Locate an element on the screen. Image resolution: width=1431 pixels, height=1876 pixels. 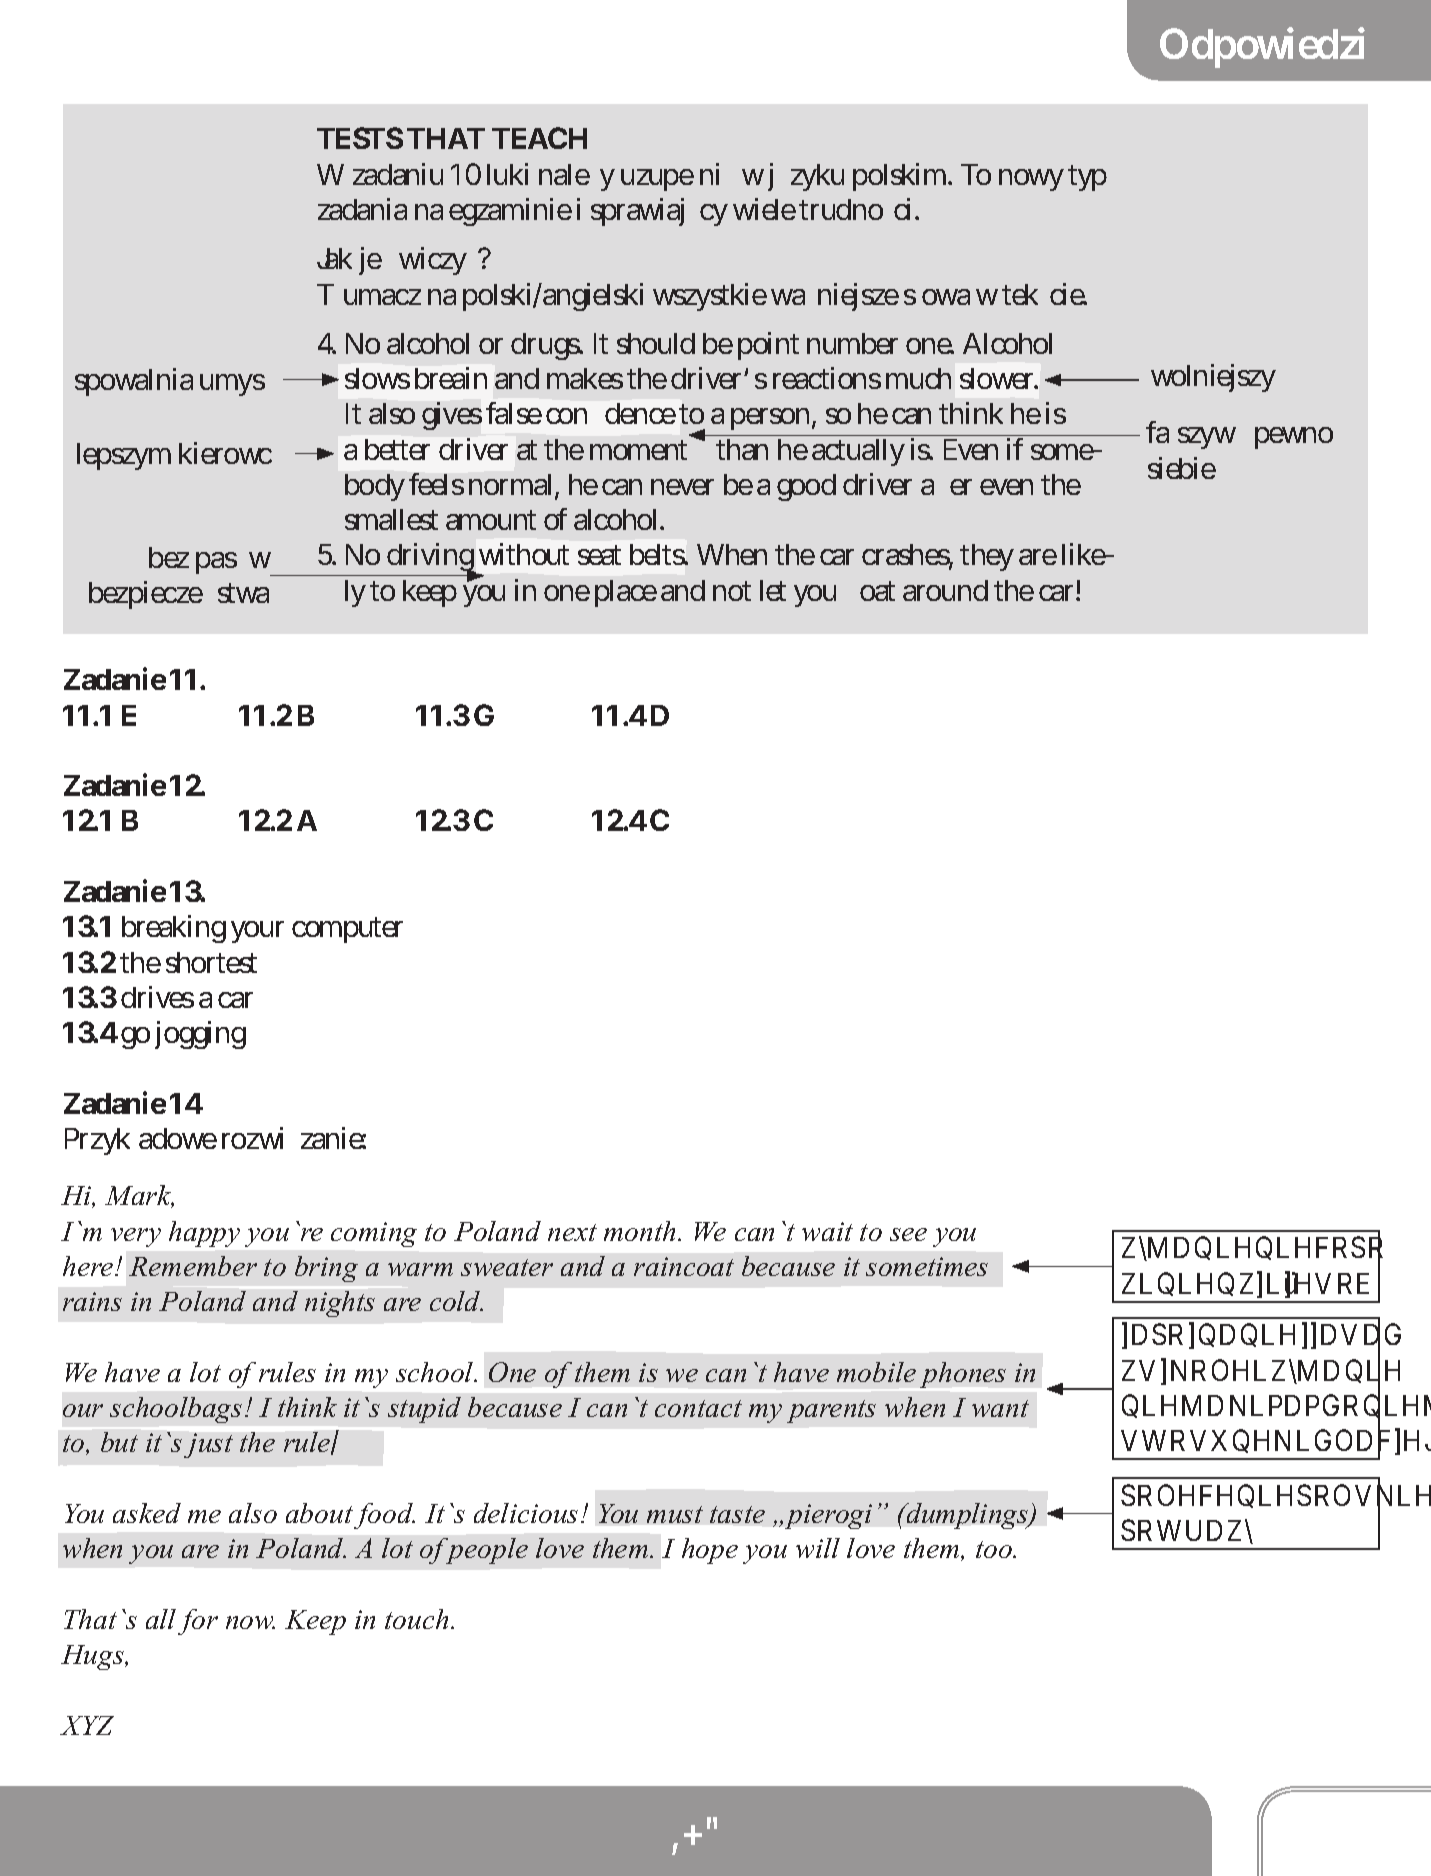
Jak is located at coordinates (334, 258).
